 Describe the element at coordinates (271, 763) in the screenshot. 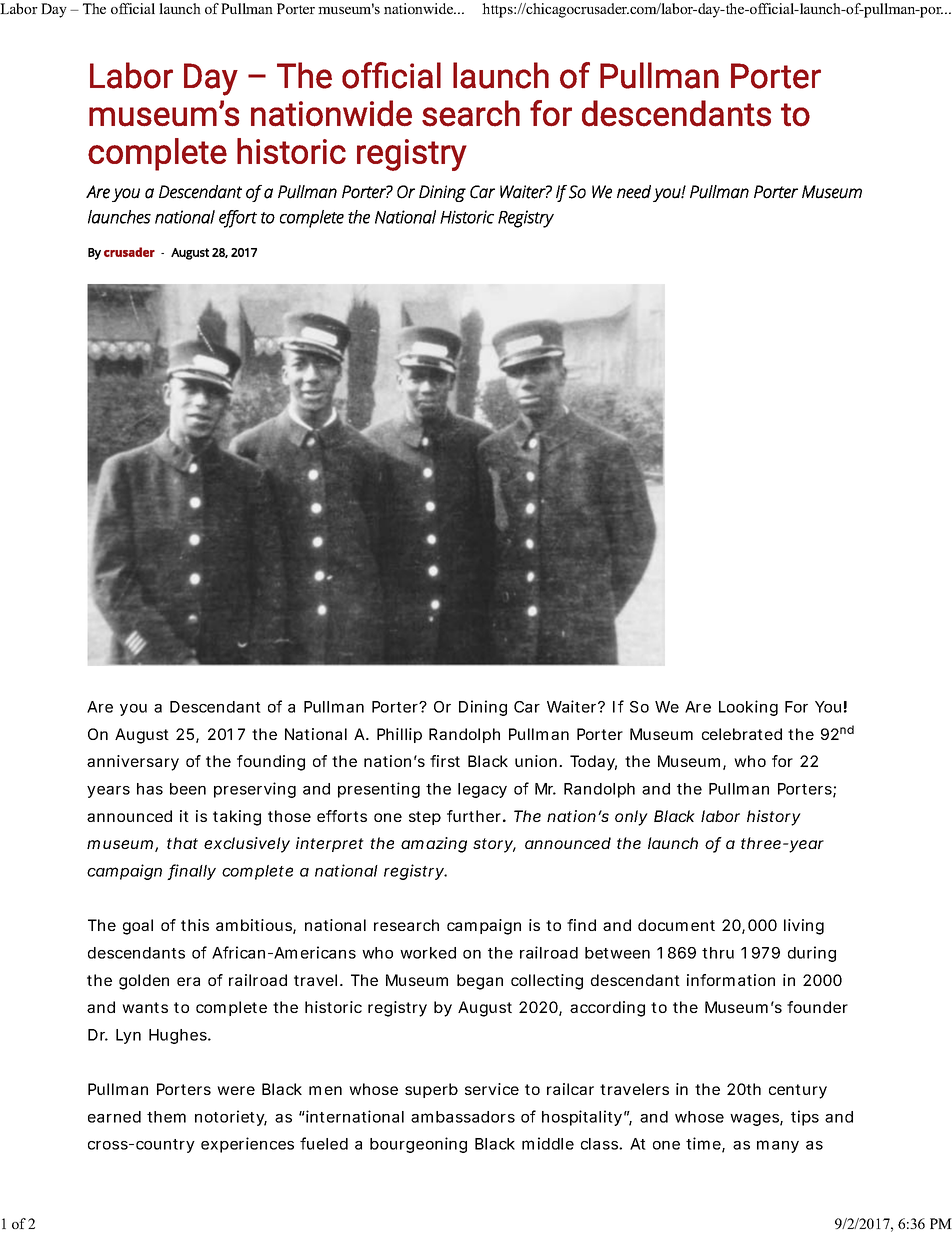

I see `founding` at that location.
